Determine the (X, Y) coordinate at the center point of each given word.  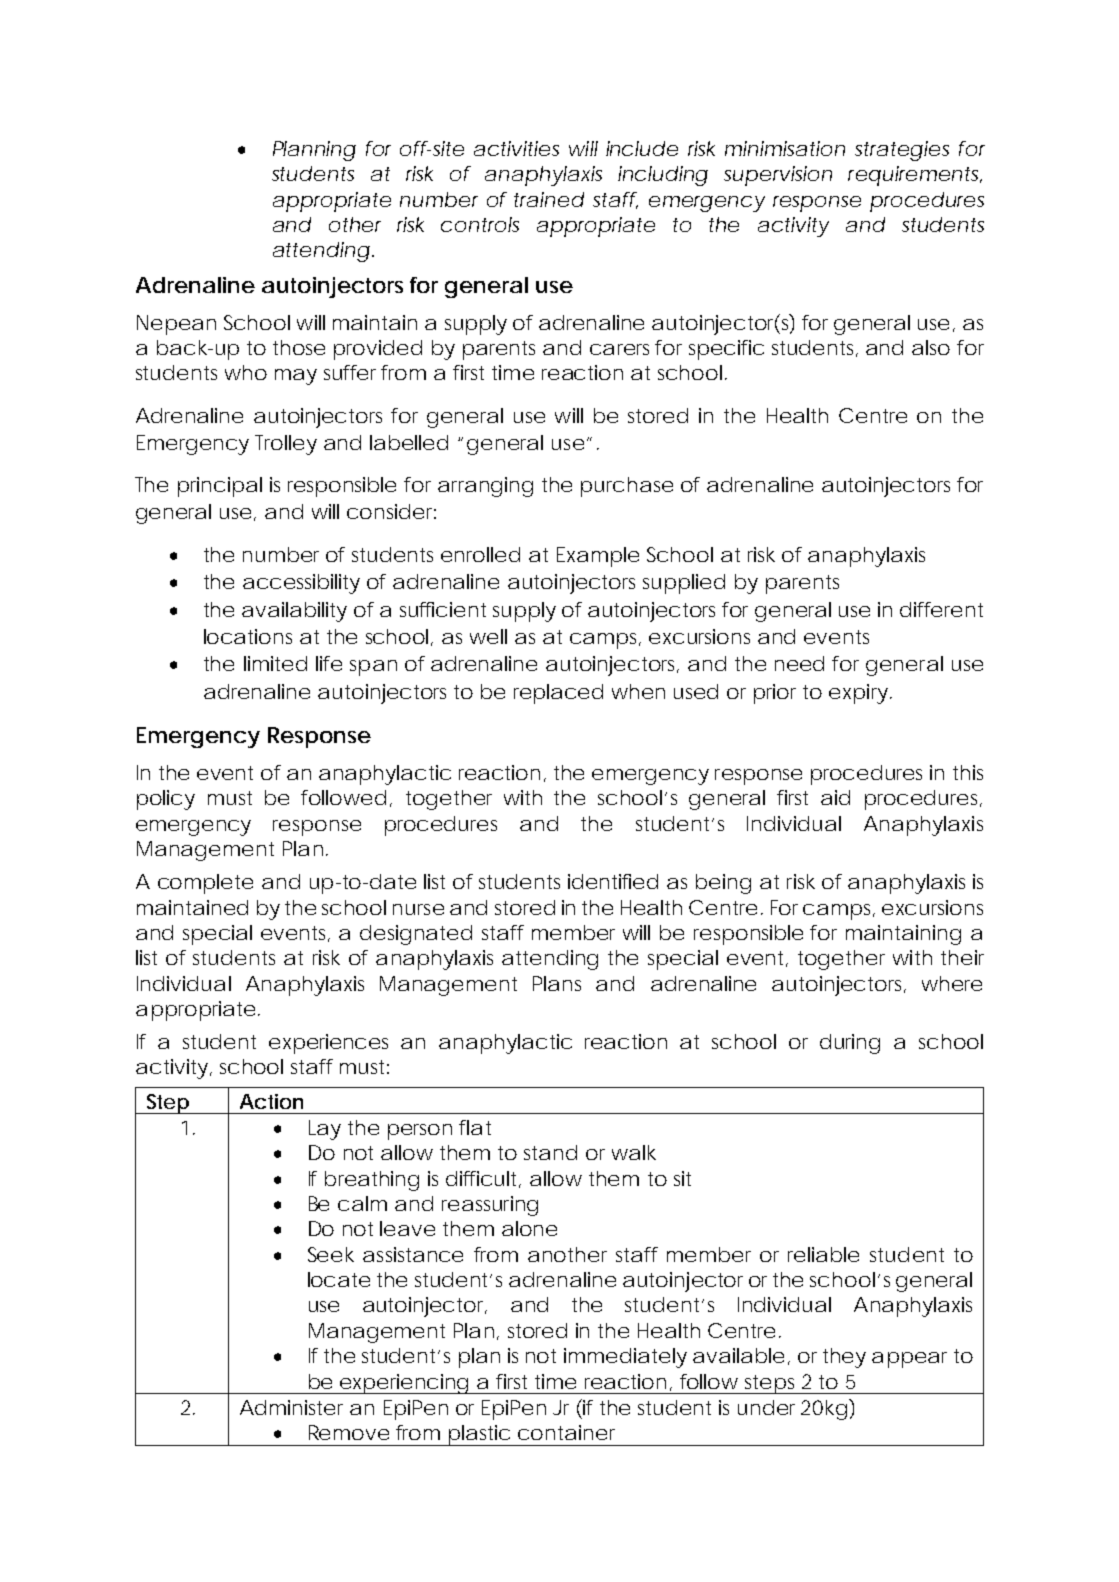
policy (166, 800)
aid (835, 797)
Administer (291, 1407)
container (566, 1432)
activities (516, 148)
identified (613, 881)
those (299, 347)
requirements (915, 176)
